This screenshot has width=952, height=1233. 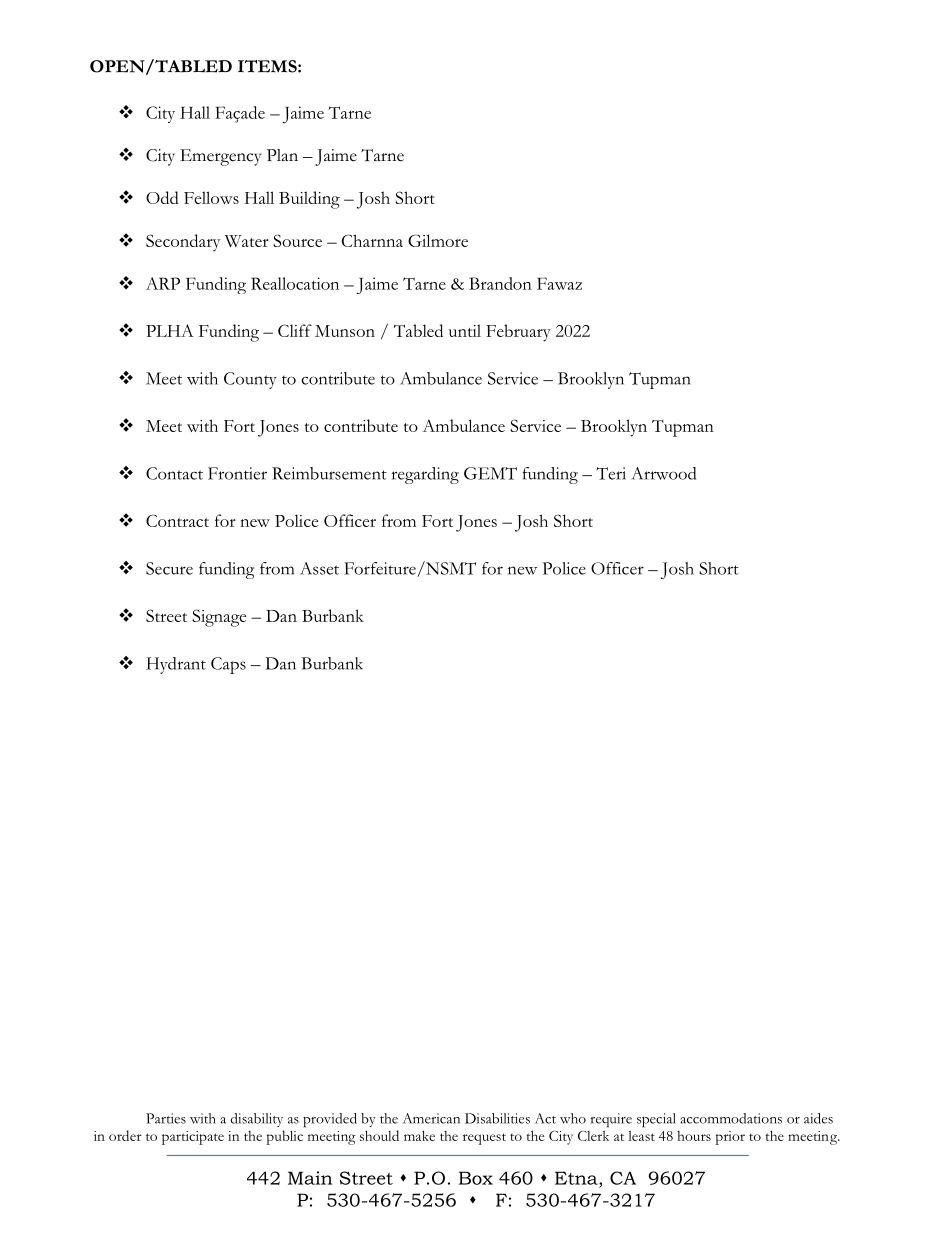 I want to click on Parties, so click(x=166, y=1118).
